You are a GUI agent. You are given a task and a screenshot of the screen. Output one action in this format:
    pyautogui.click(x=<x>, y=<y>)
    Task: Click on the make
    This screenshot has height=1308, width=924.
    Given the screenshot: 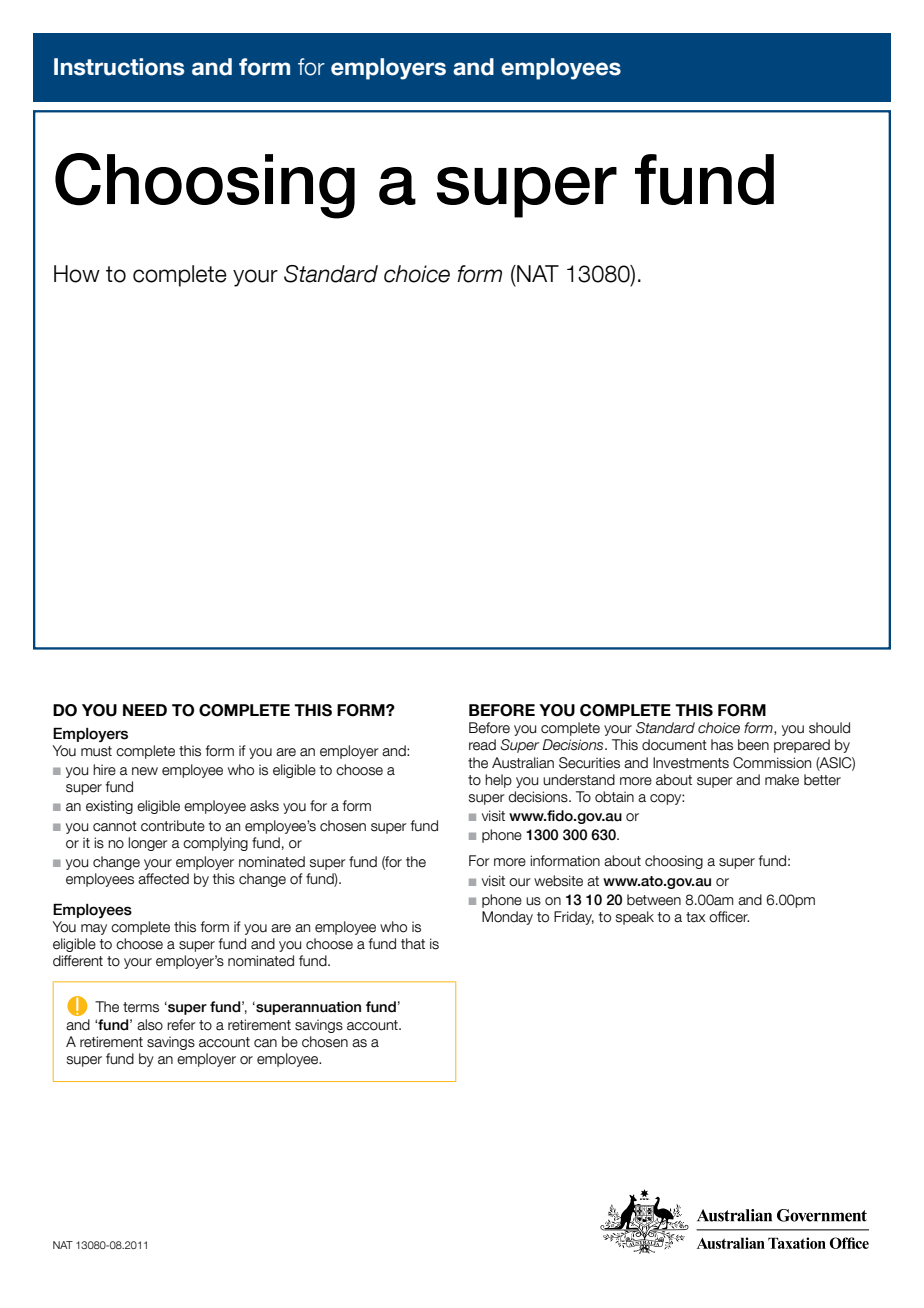 What is the action you would take?
    pyautogui.click(x=782, y=780)
